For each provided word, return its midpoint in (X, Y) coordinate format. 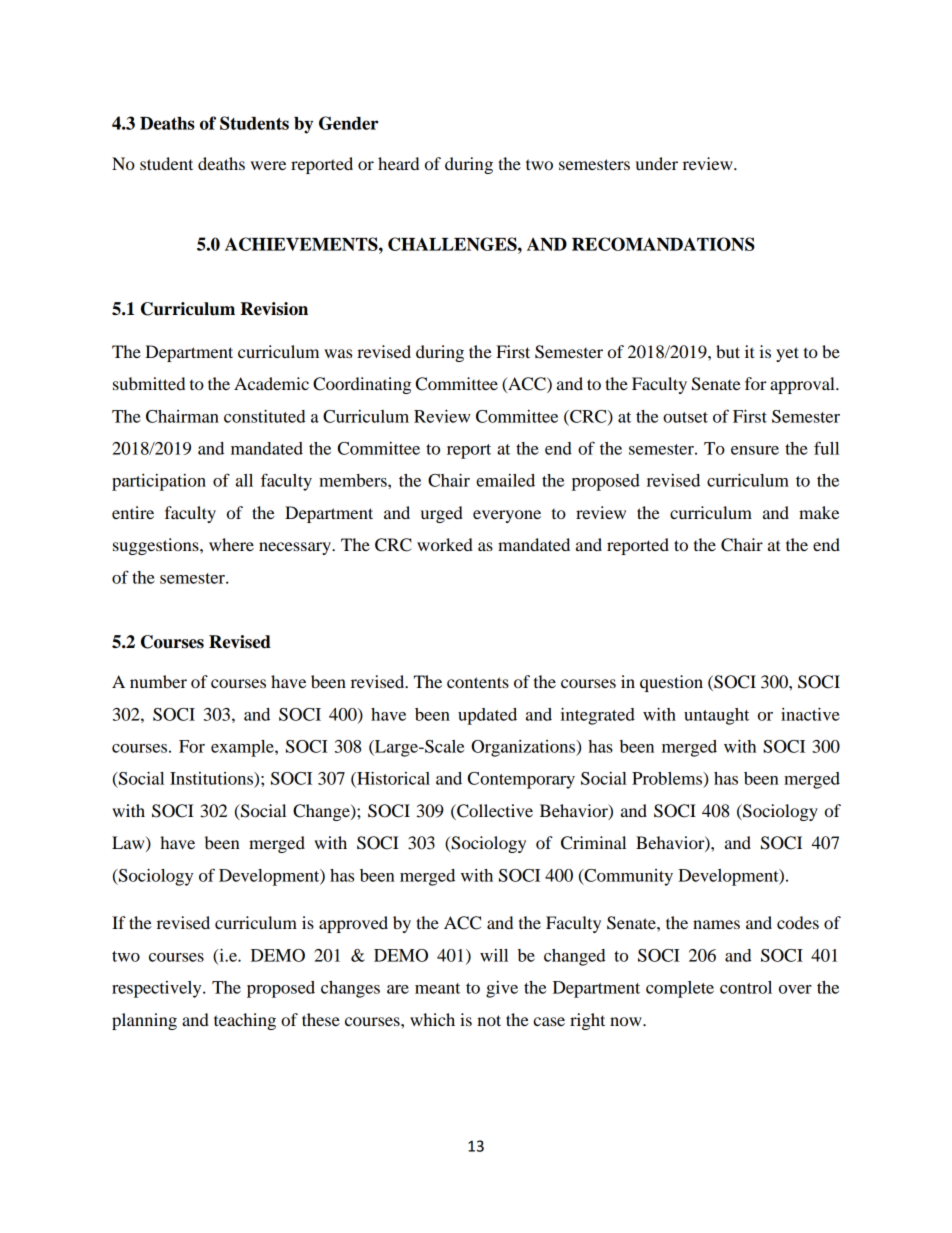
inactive (810, 714)
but (728, 351)
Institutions (212, 778)
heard (398, 163)
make (819, 512)
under (657, 163)
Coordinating (362, 385)
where (231, 544)
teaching (245, 1021)
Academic (271, 383)
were (268, 165)
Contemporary (521, 780)
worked (445, 544)
